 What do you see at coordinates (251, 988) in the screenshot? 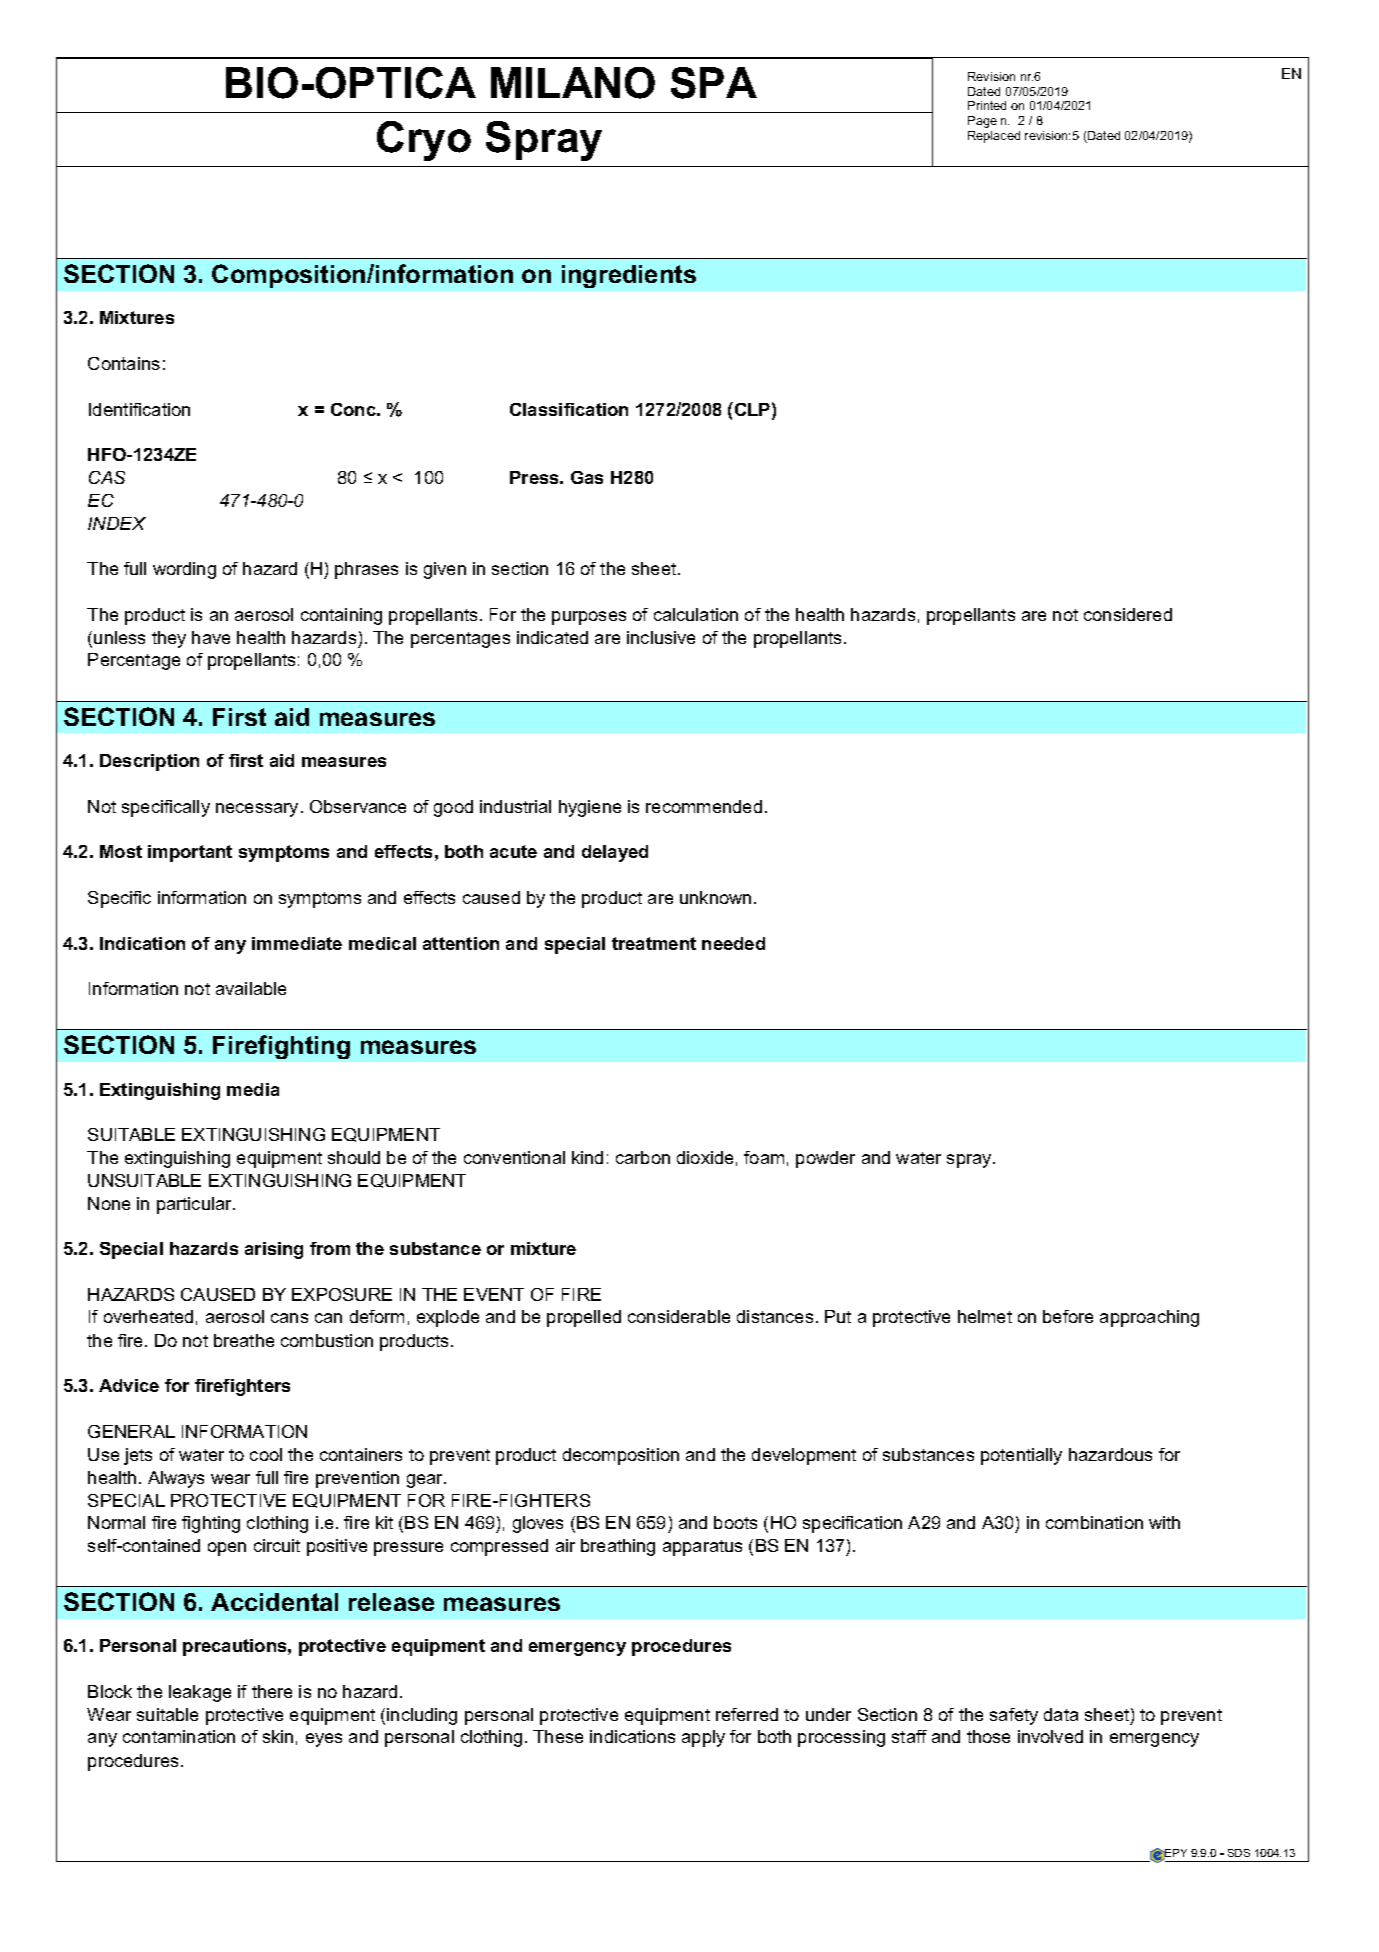
I see `available` at bounding box center [251, 988].
